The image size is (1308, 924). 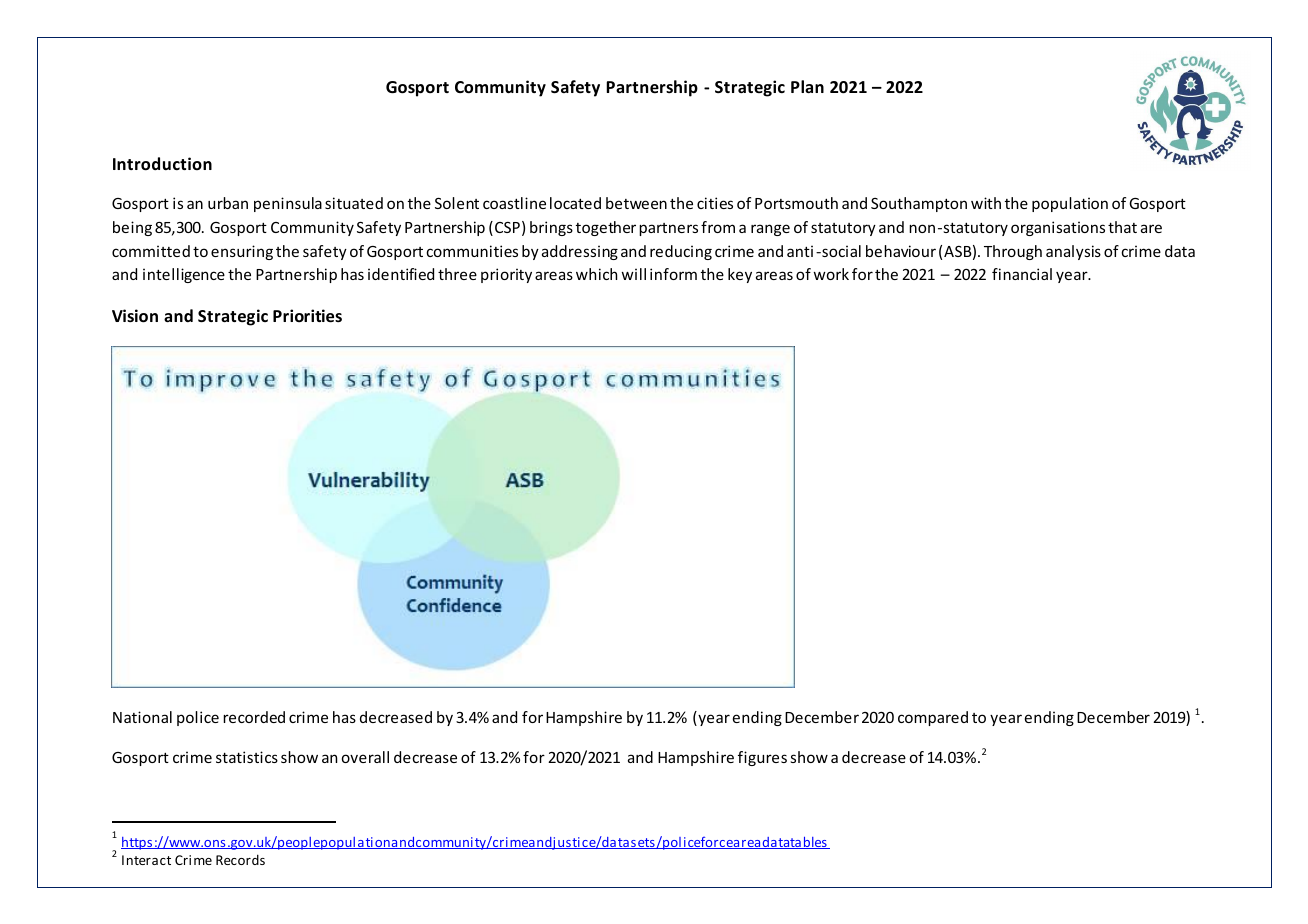 What do you see at coordinates (986, 203) in the screenshot?
I see `with` at bounding box center [986, 203].
